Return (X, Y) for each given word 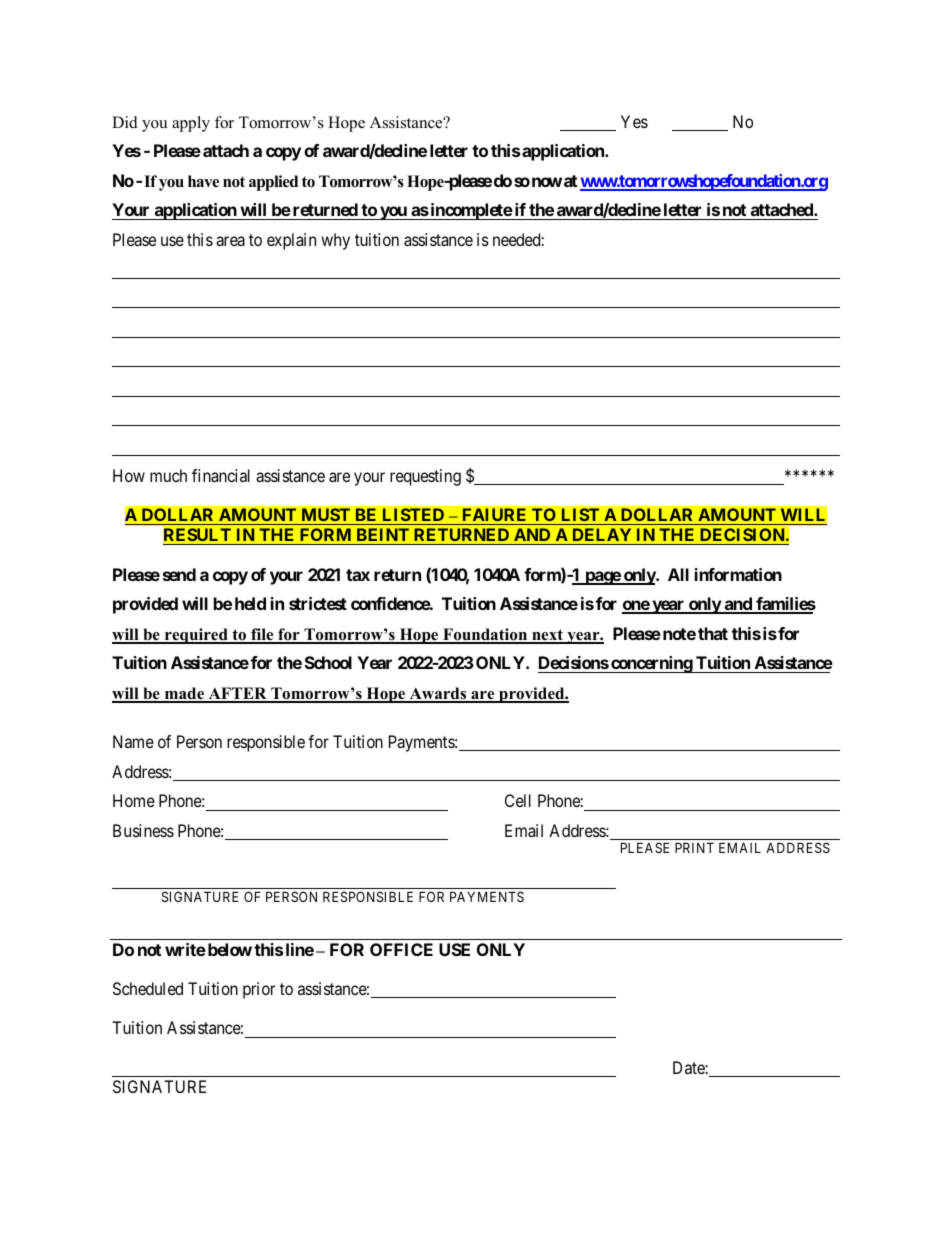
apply (191, 124)
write (185, 949)
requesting (425, 477)
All (678, 574)
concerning (651, 664)
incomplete (470, 211)
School (328, 662)
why (335, 241)
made (184, 694)
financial (221, 475)
